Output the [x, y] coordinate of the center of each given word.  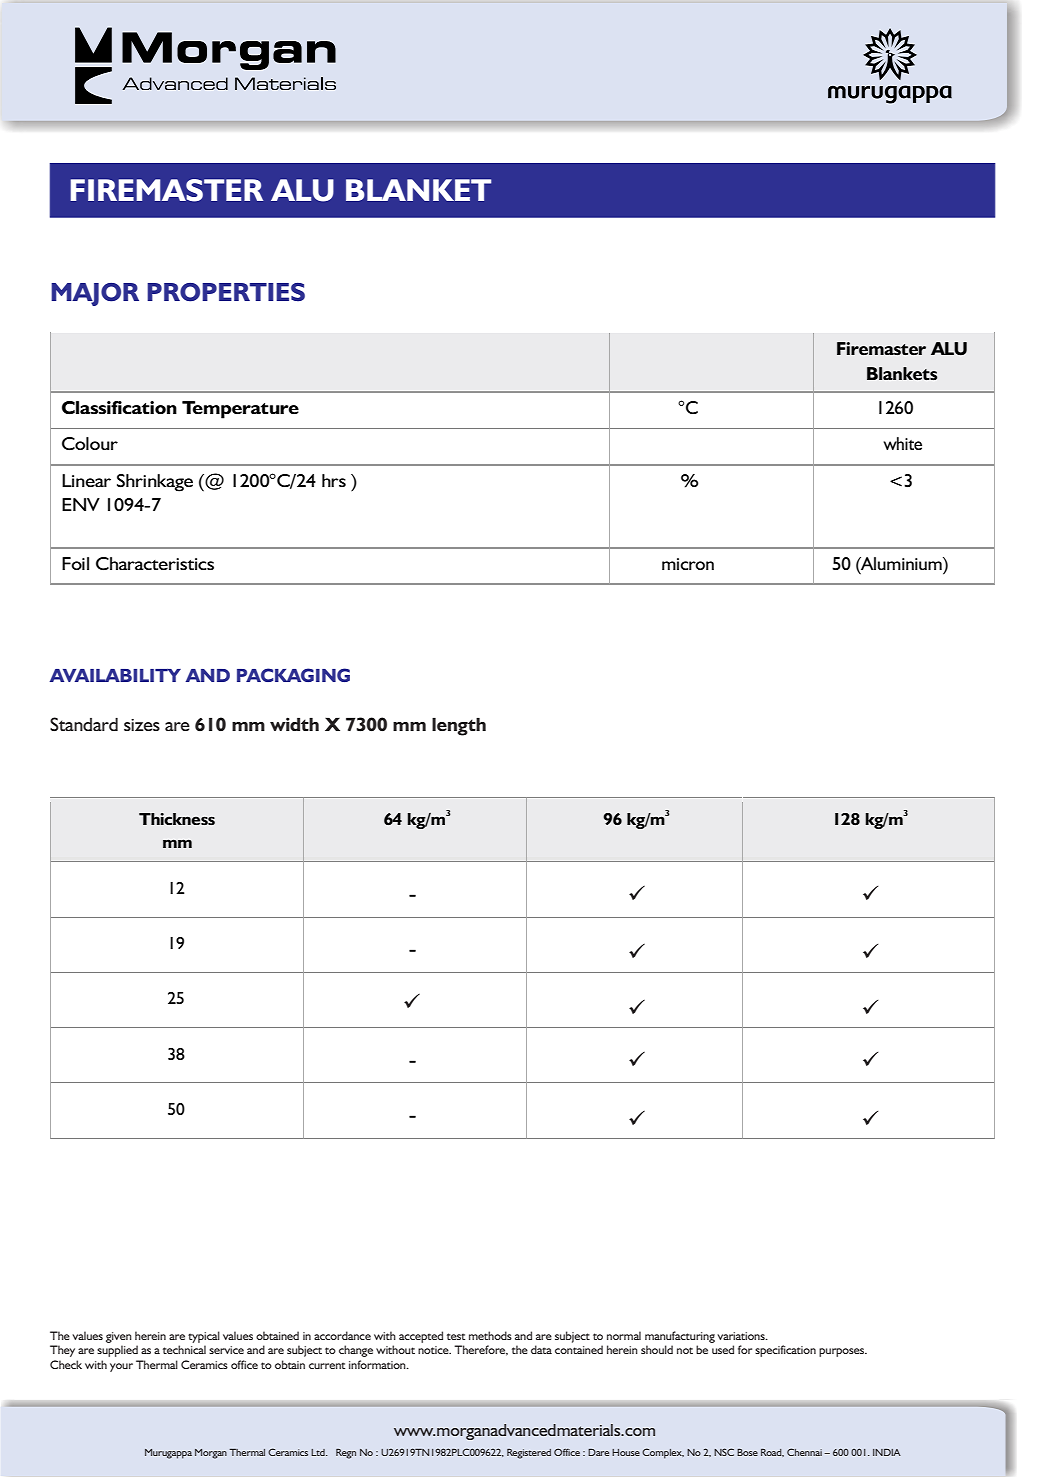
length [459, 726]
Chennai [804, 1452]
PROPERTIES [226, 292]
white [902, 443]
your [121, 1367]
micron [688, 564]
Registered [529, 1454]
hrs [334, 480]
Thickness [177, 819]
